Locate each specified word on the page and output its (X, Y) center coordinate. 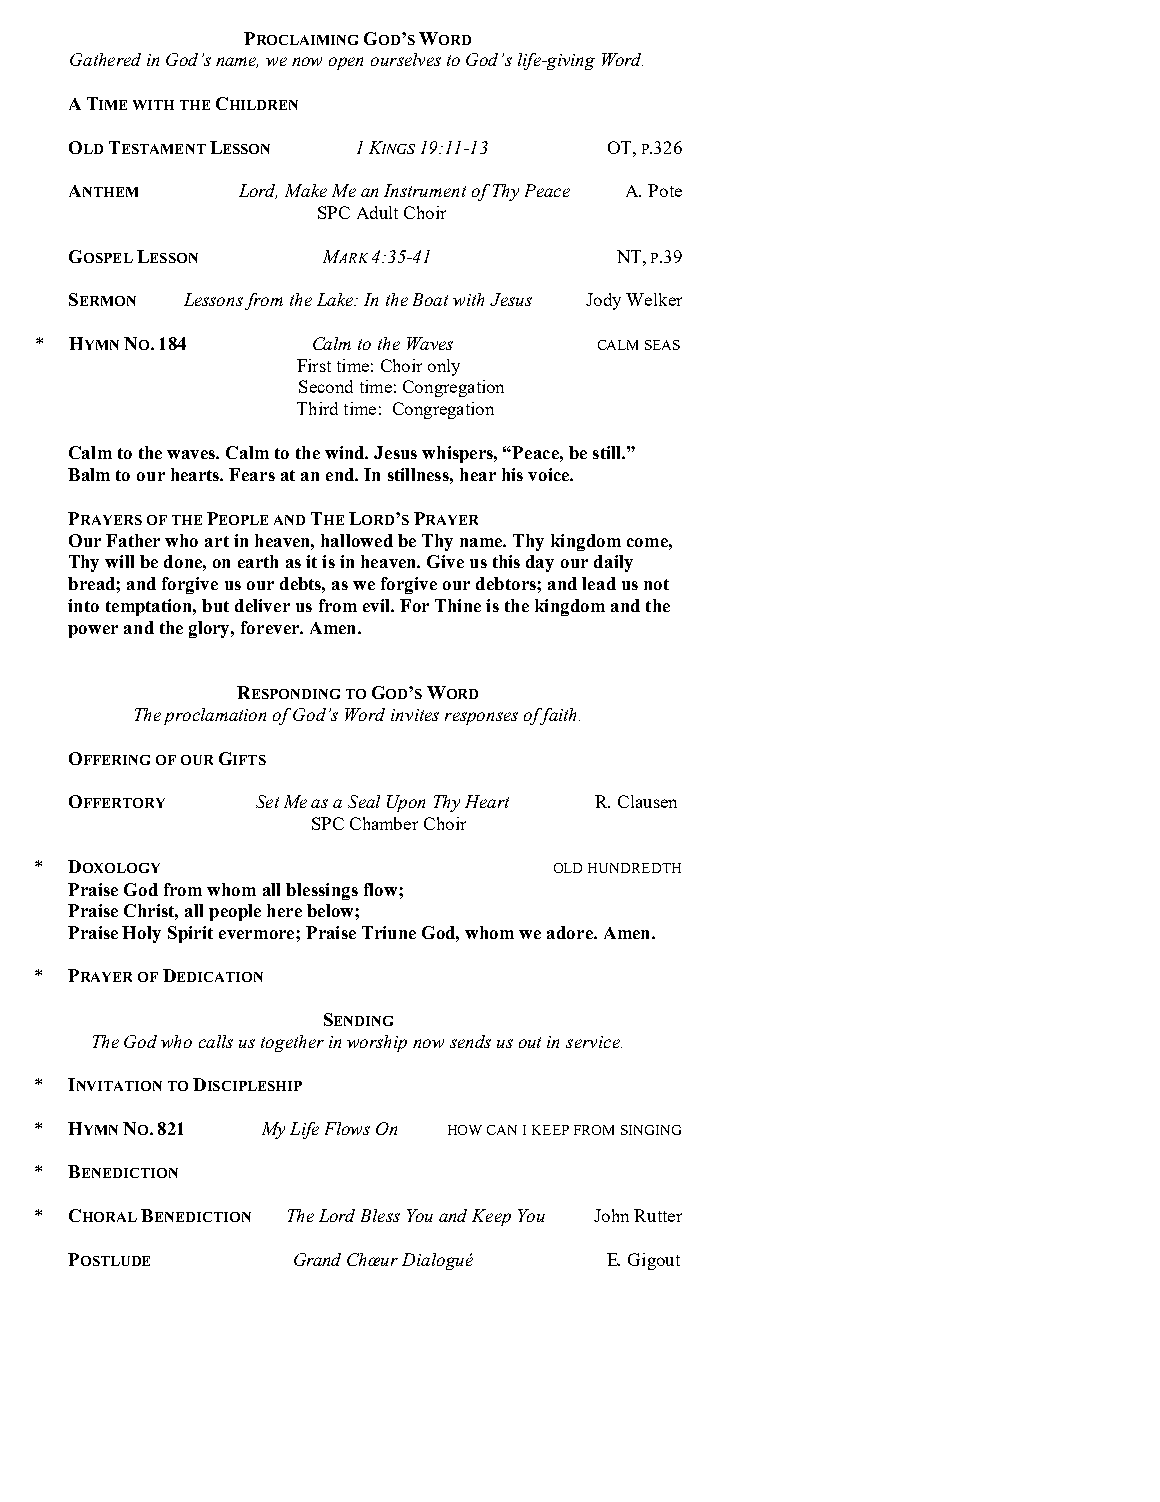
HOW (465, 1130)
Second (326, 386)
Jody (603, 301)
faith (559, 716)
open (346, 63)
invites (415, 715)
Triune (389, 932)
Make (306, 190)
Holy (141, 934)
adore (571, 932)
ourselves (406, 59)
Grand (317, 1259)
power (93, 631)
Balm (89, 474)
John (611, 1215)
